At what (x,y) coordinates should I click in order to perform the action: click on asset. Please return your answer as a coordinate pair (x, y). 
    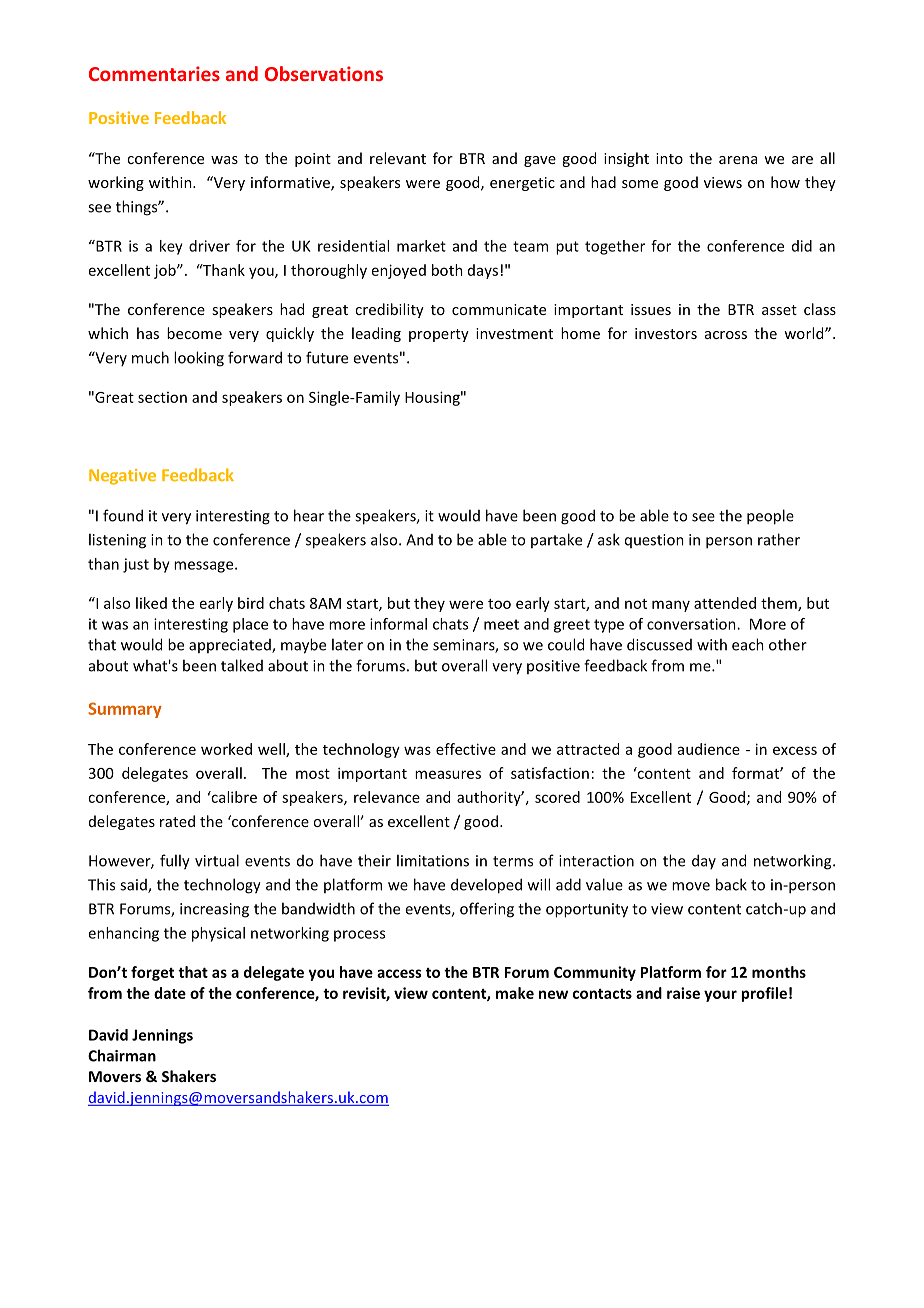
    Looking at the image, I should click on (779, 310).
